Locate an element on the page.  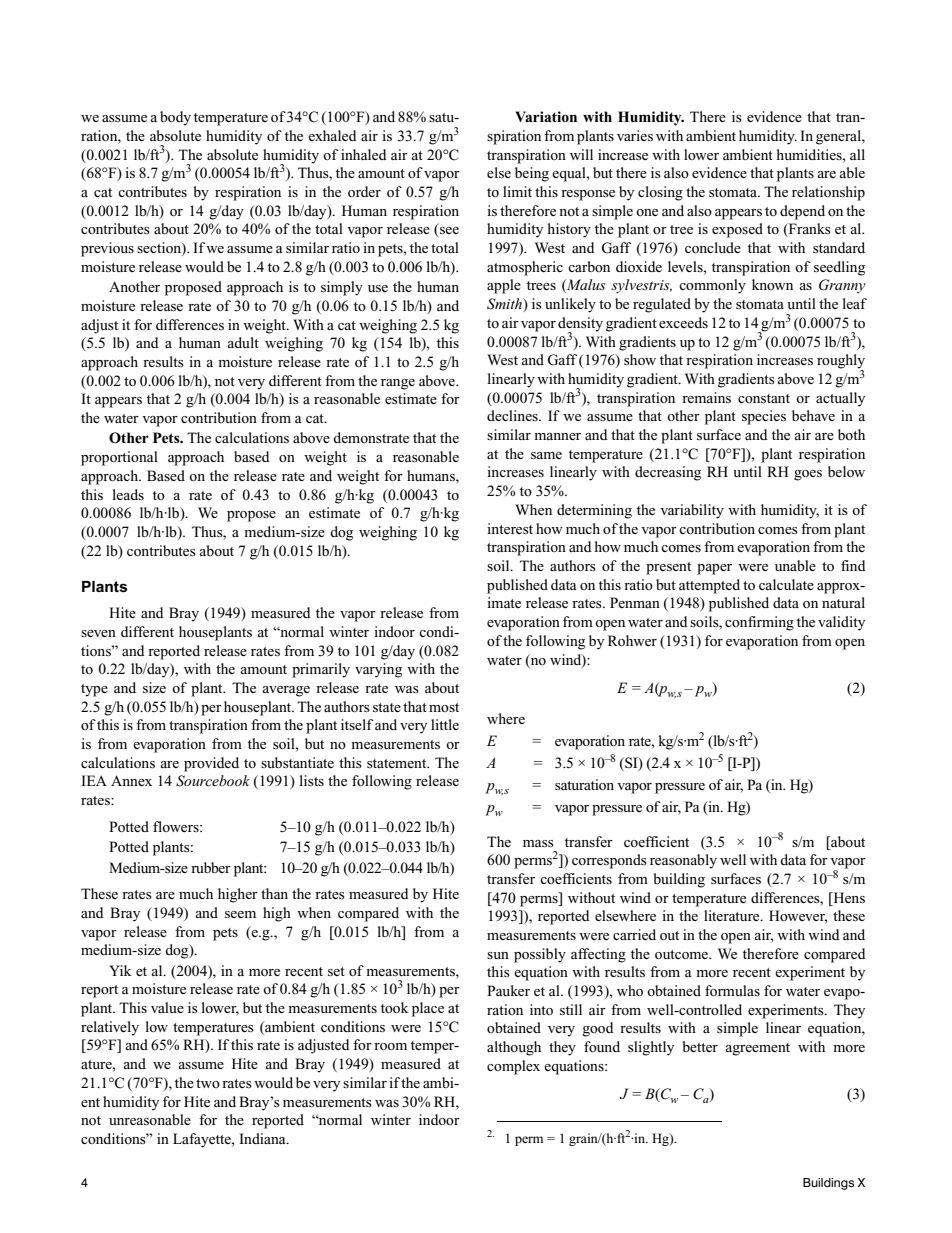
rubber is located at coordinates (211, 867).
